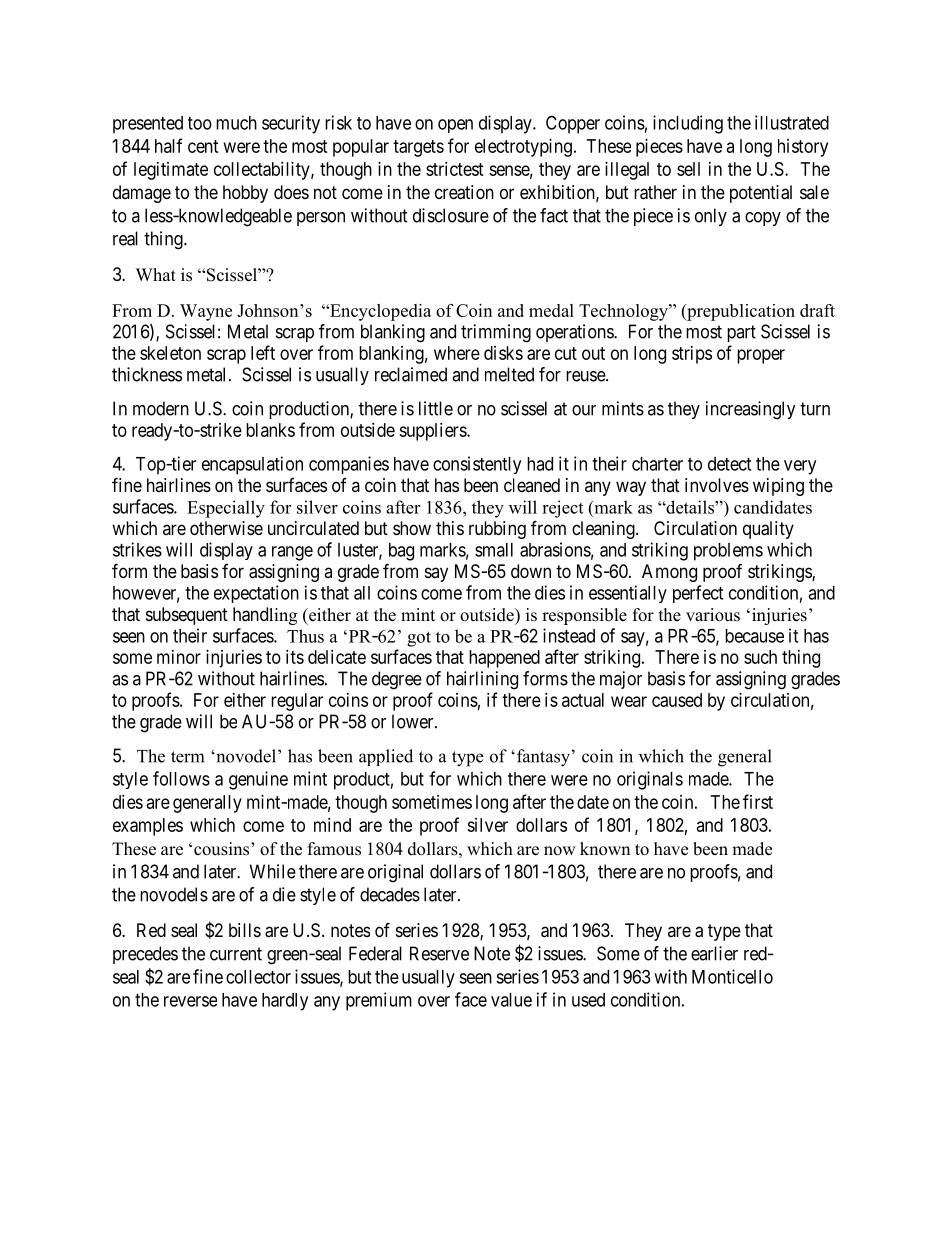 Image resolution: width=952 pixels, height=1233 pixels. What do you see at coordinates (494, 550) in the screenshot?
I see `small` at bounding box center [494, 550].
